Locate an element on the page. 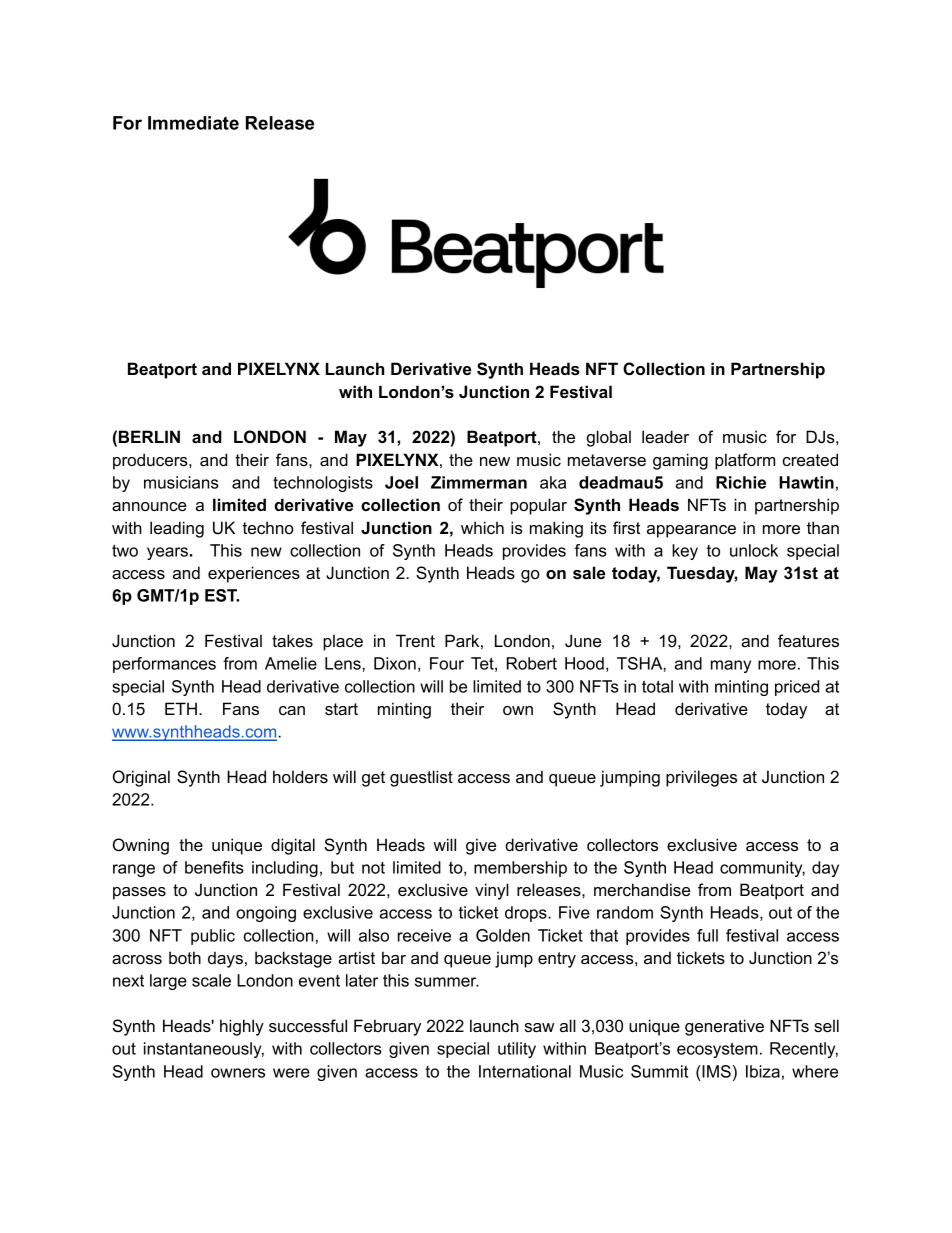 This image has width=952, height=1233. Zimmerman is located at coordinates (479, 482).
